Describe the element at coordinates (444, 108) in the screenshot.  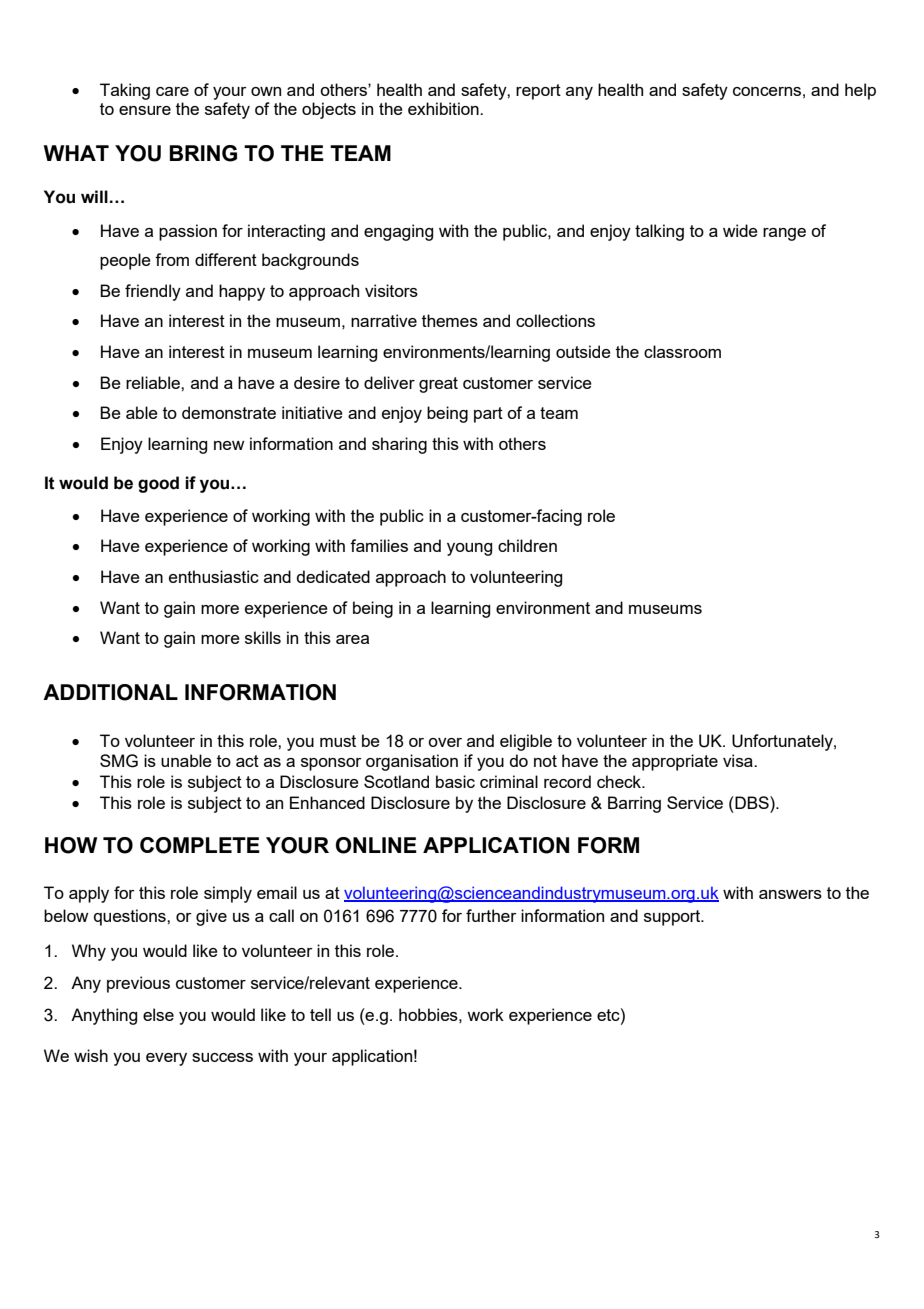
I see `exhibition` at that location.
